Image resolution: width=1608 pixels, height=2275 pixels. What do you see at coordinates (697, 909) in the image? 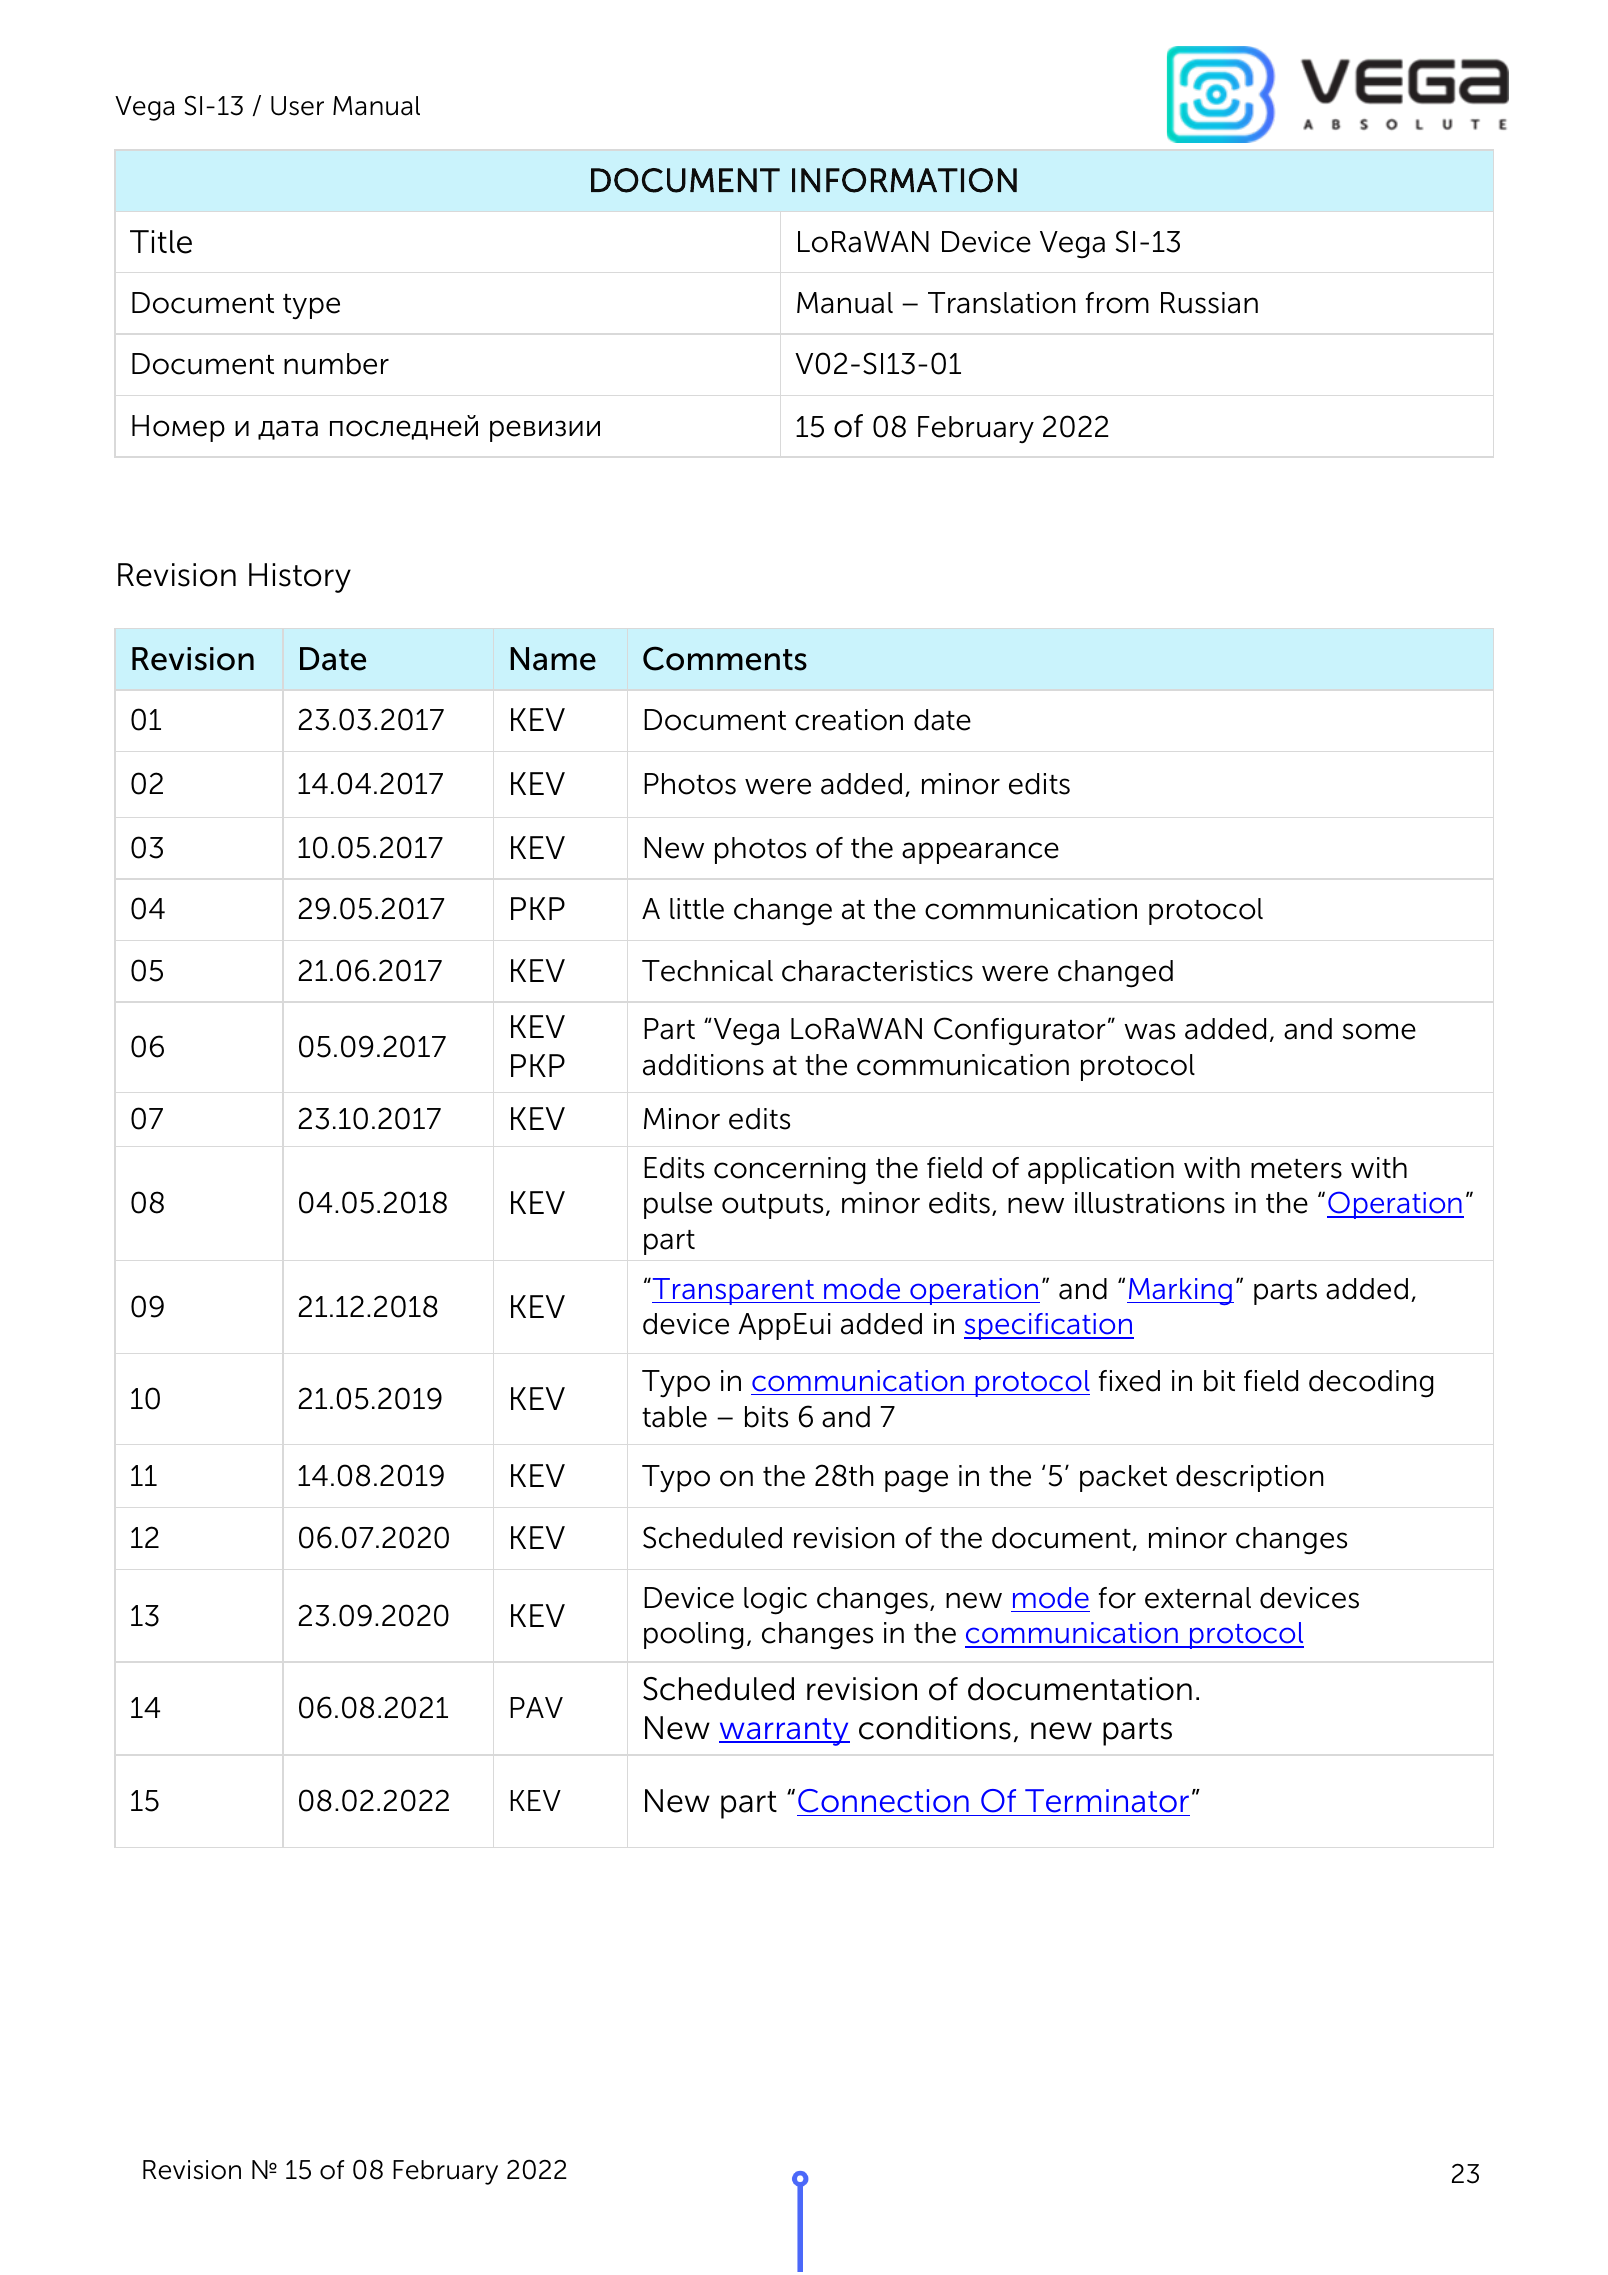
I see `little` at bounding box center [697, 909].
